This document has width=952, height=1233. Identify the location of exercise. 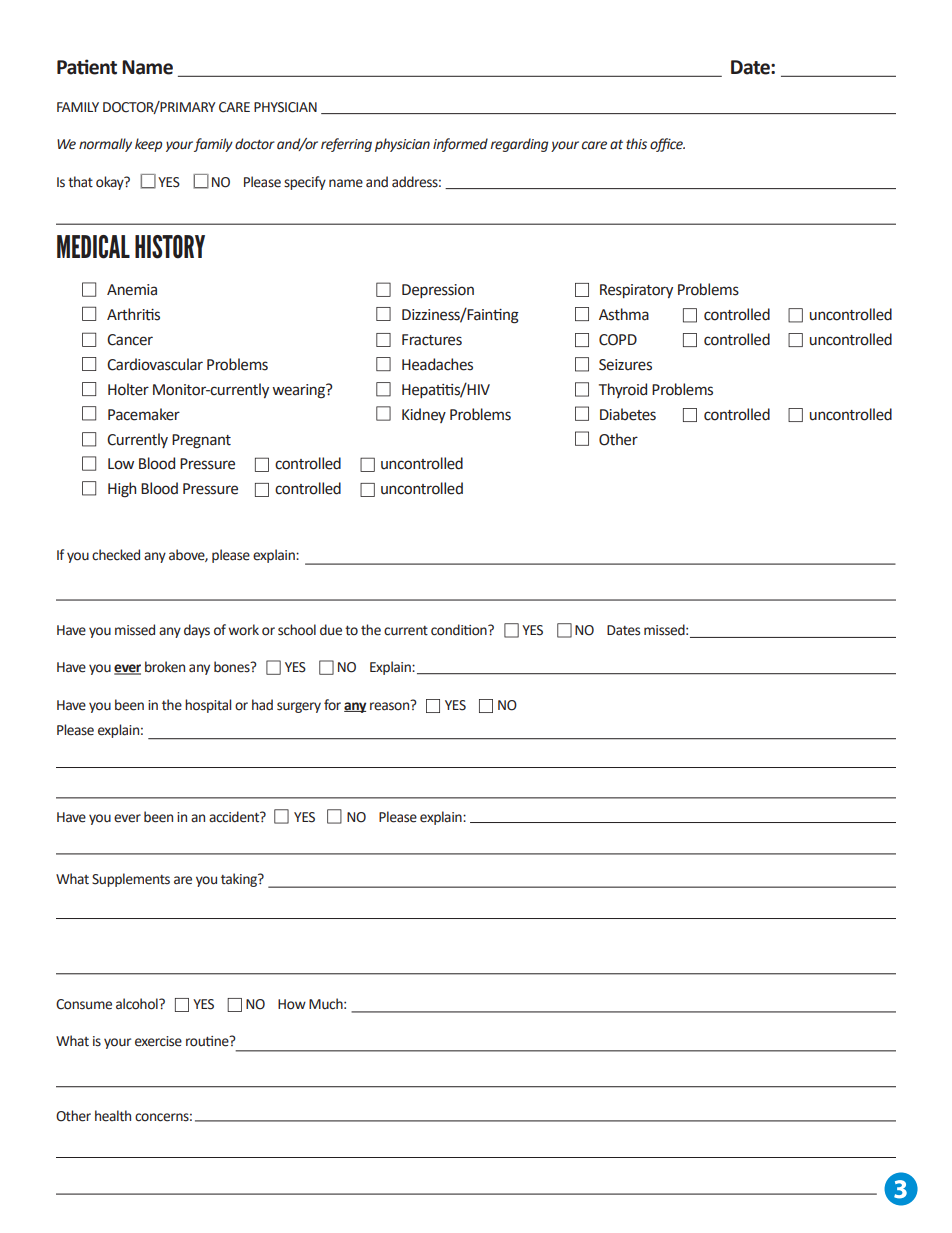
(158, 1041).
